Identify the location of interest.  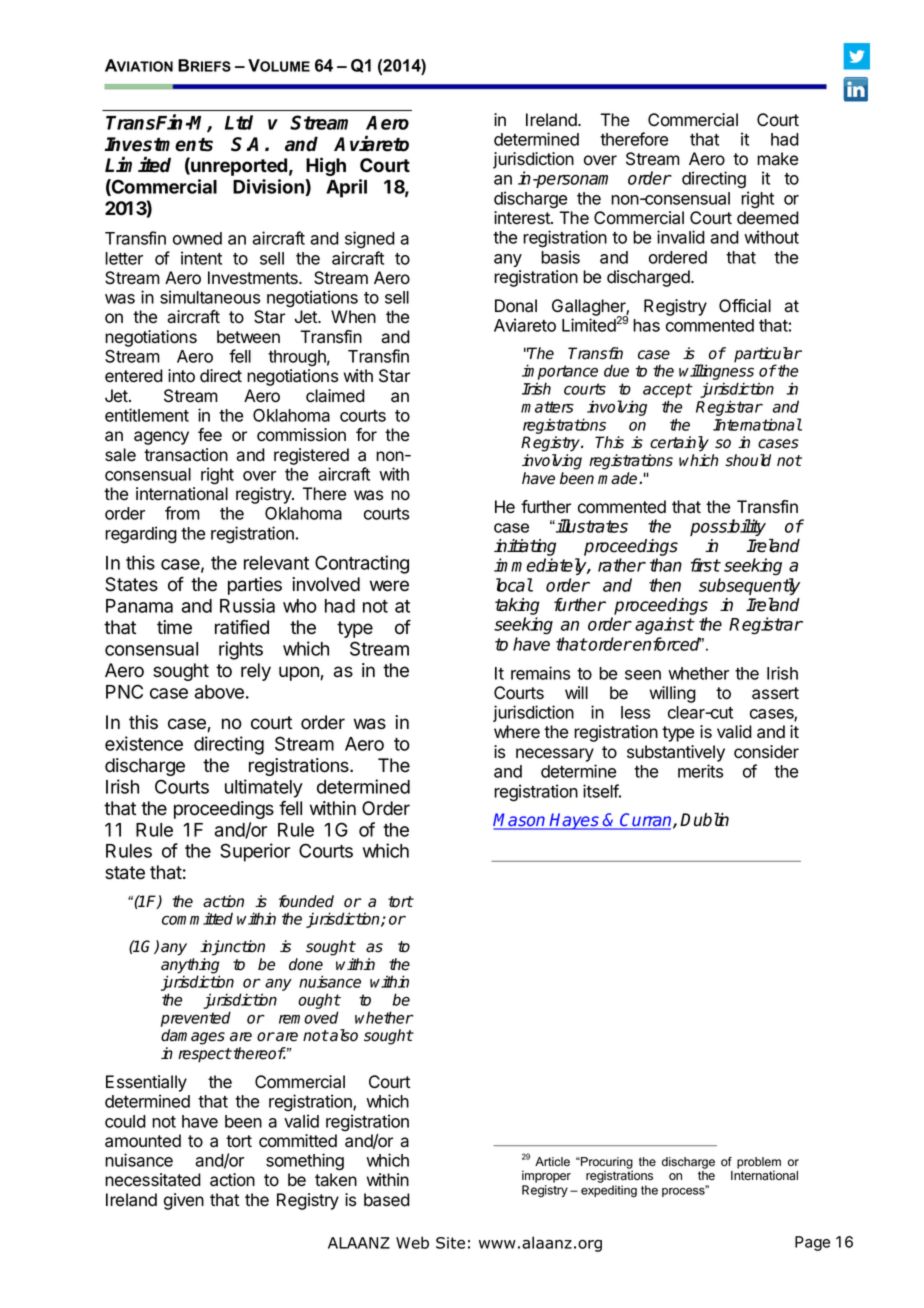
(523, 218).
